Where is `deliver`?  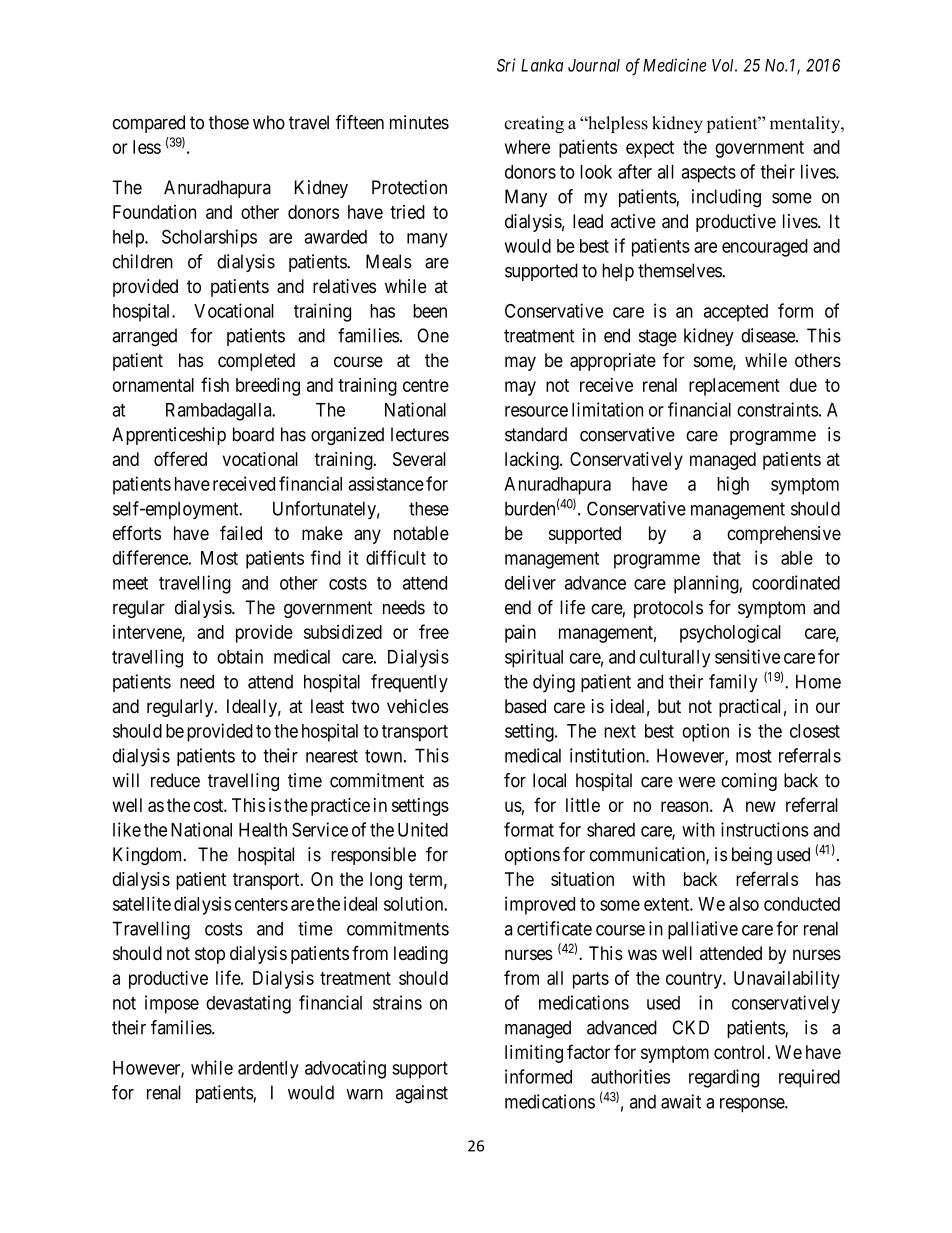
deliver is located at coordinates (530, 582).
